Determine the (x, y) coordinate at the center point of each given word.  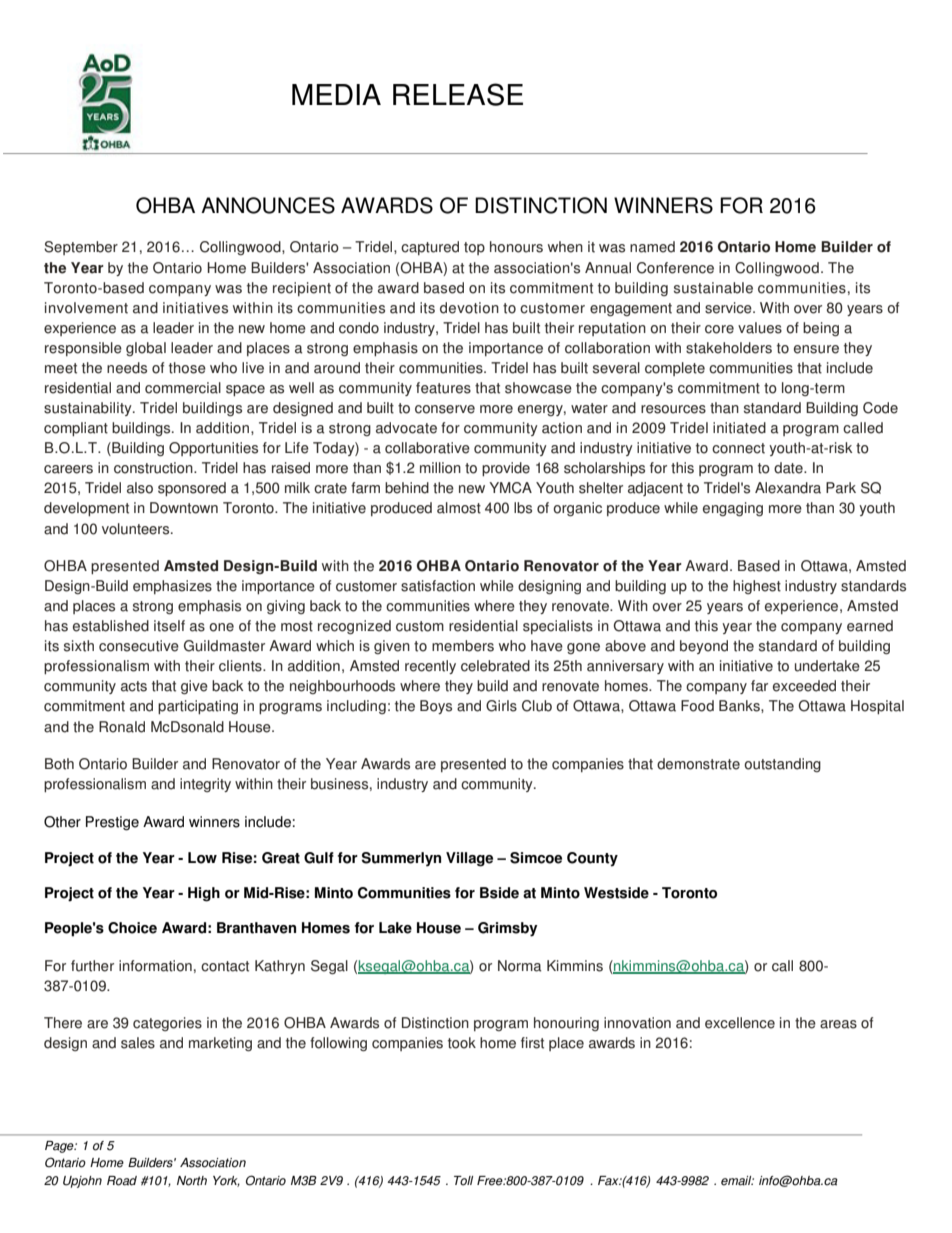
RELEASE (458, 94)
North (192, 1181)
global (146, 349)
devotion (469, 308)
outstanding (782, 765)
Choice (132, 928)
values (760, 328)
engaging (733, 509)
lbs (523, 508)
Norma (520, 966)
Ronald (122, 727)
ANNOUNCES (268, 205)
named (652, 247)
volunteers (137, 529)
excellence (740, 1023)
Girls (501, 706)
